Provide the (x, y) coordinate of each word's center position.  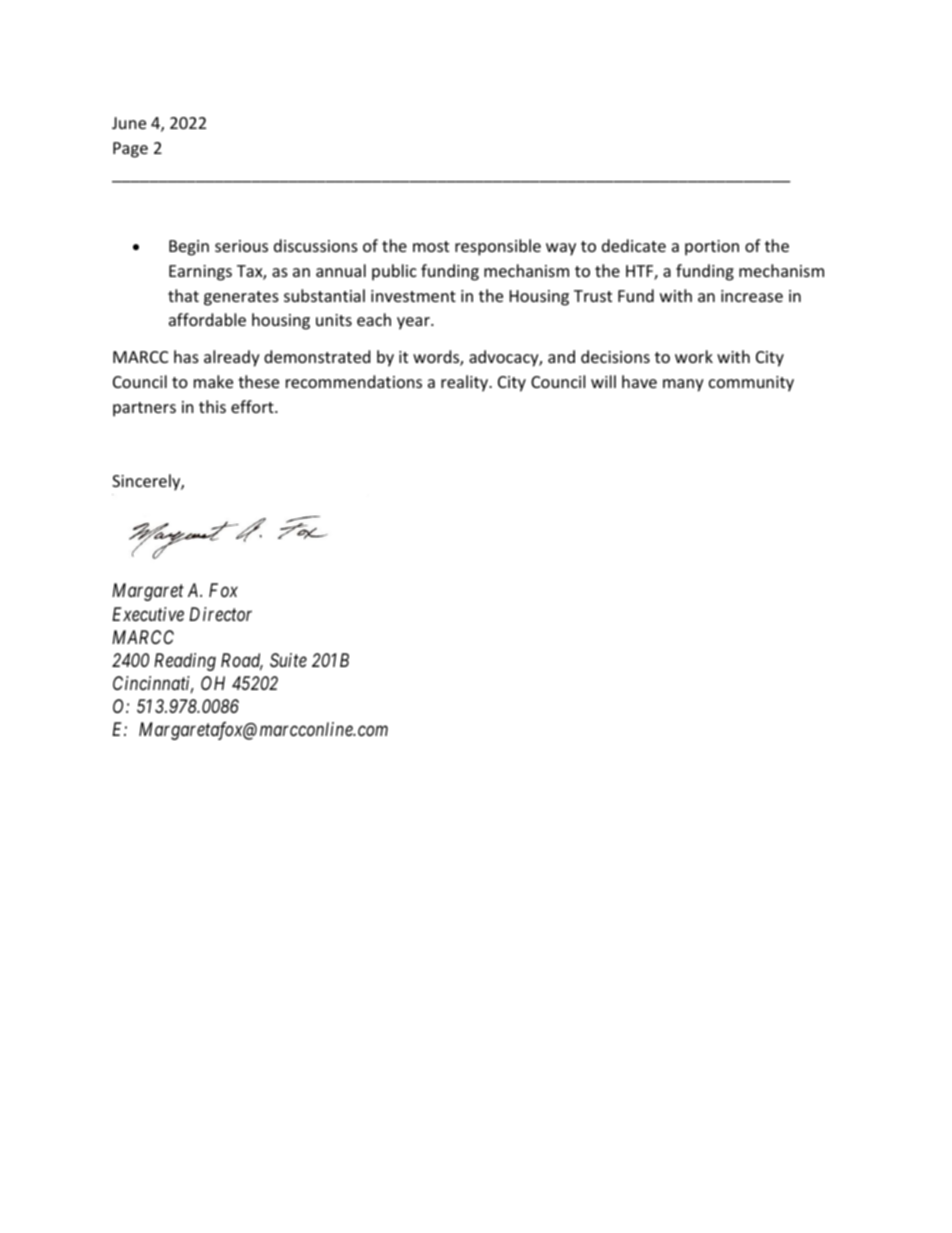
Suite (288, 660)
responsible (498, 247)
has (186, 356)
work (694, 356)
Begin (189, 248)
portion (712, 248)
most (431, 246)
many (683, 385)
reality (465, 383)
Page (130, 150)
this (212, 406)
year (414, 323)
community (751, 384)
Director (220, 614)
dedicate (634, 245)
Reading (185, 662)
